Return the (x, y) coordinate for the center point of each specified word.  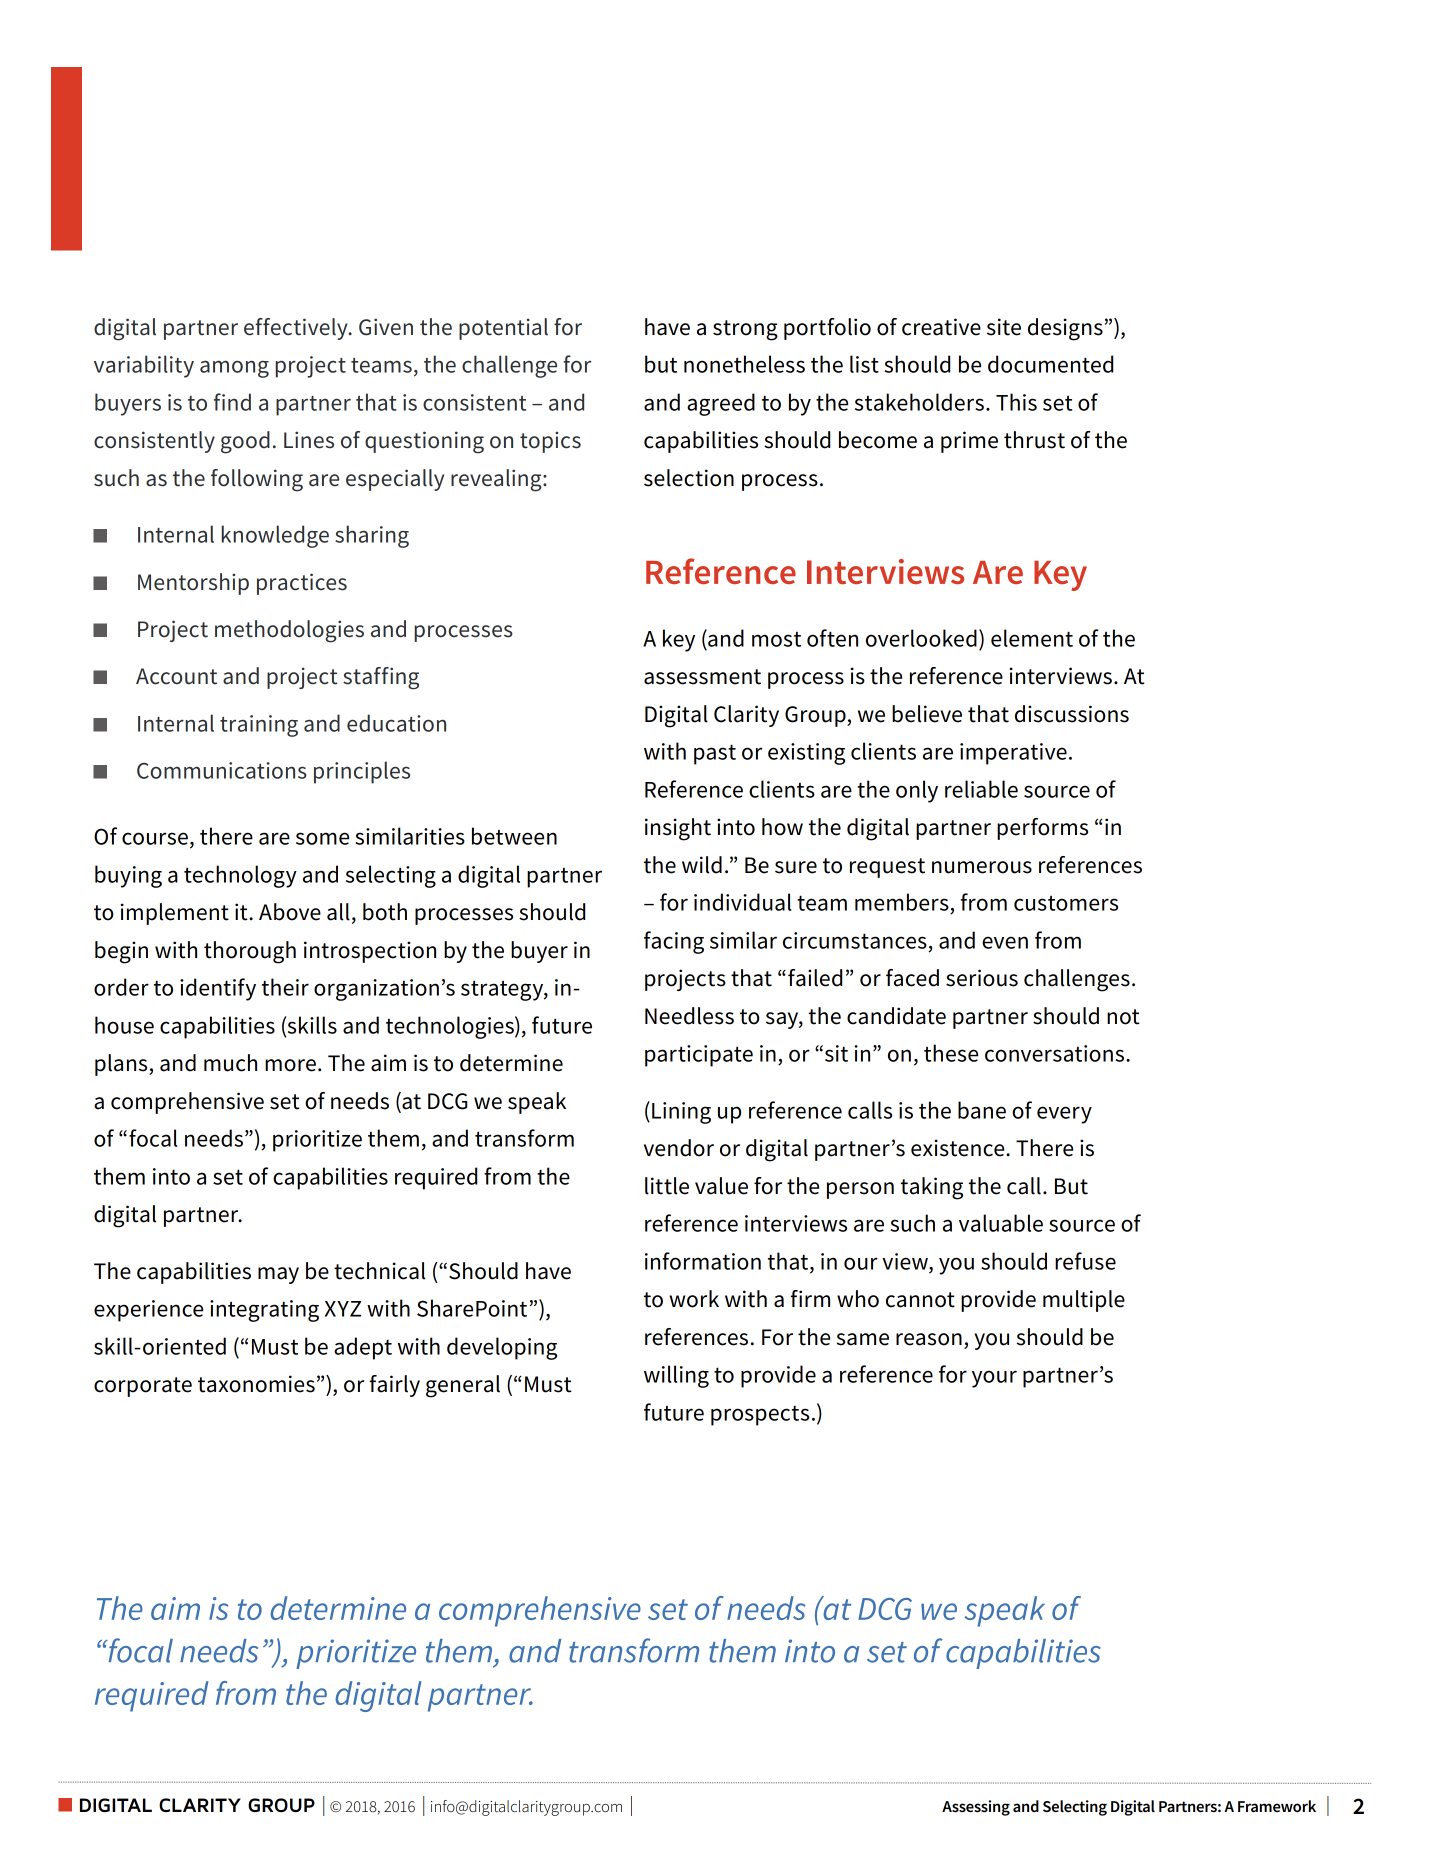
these (951, 1053)
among (234, 369)
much (230, 1063)
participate (699, 1056)
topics (550, 442)
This (1016, 402)
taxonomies (256, 1384)
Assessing (976, 1808)
